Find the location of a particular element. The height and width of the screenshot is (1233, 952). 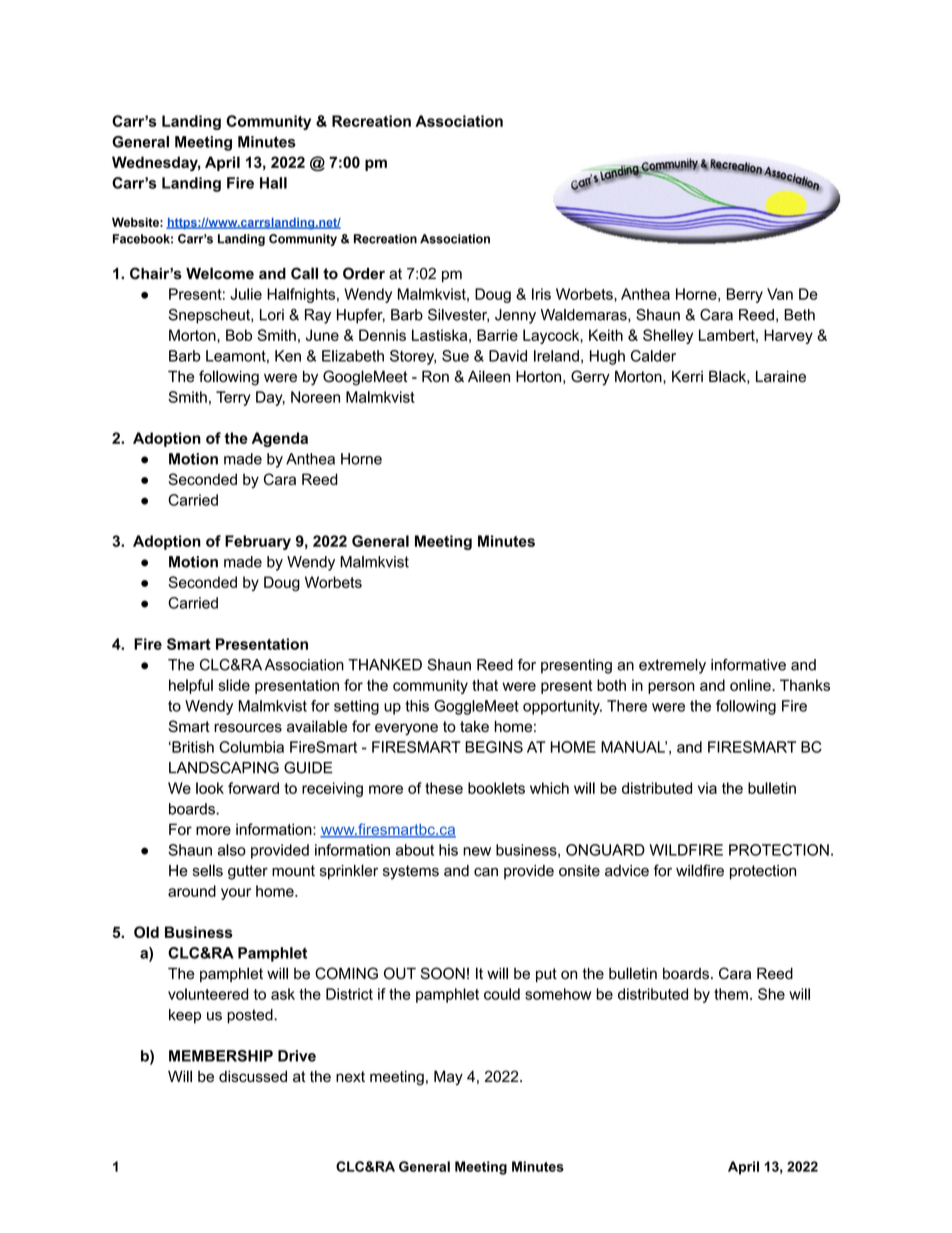

Kerri is located at coordinates (687, 376).
